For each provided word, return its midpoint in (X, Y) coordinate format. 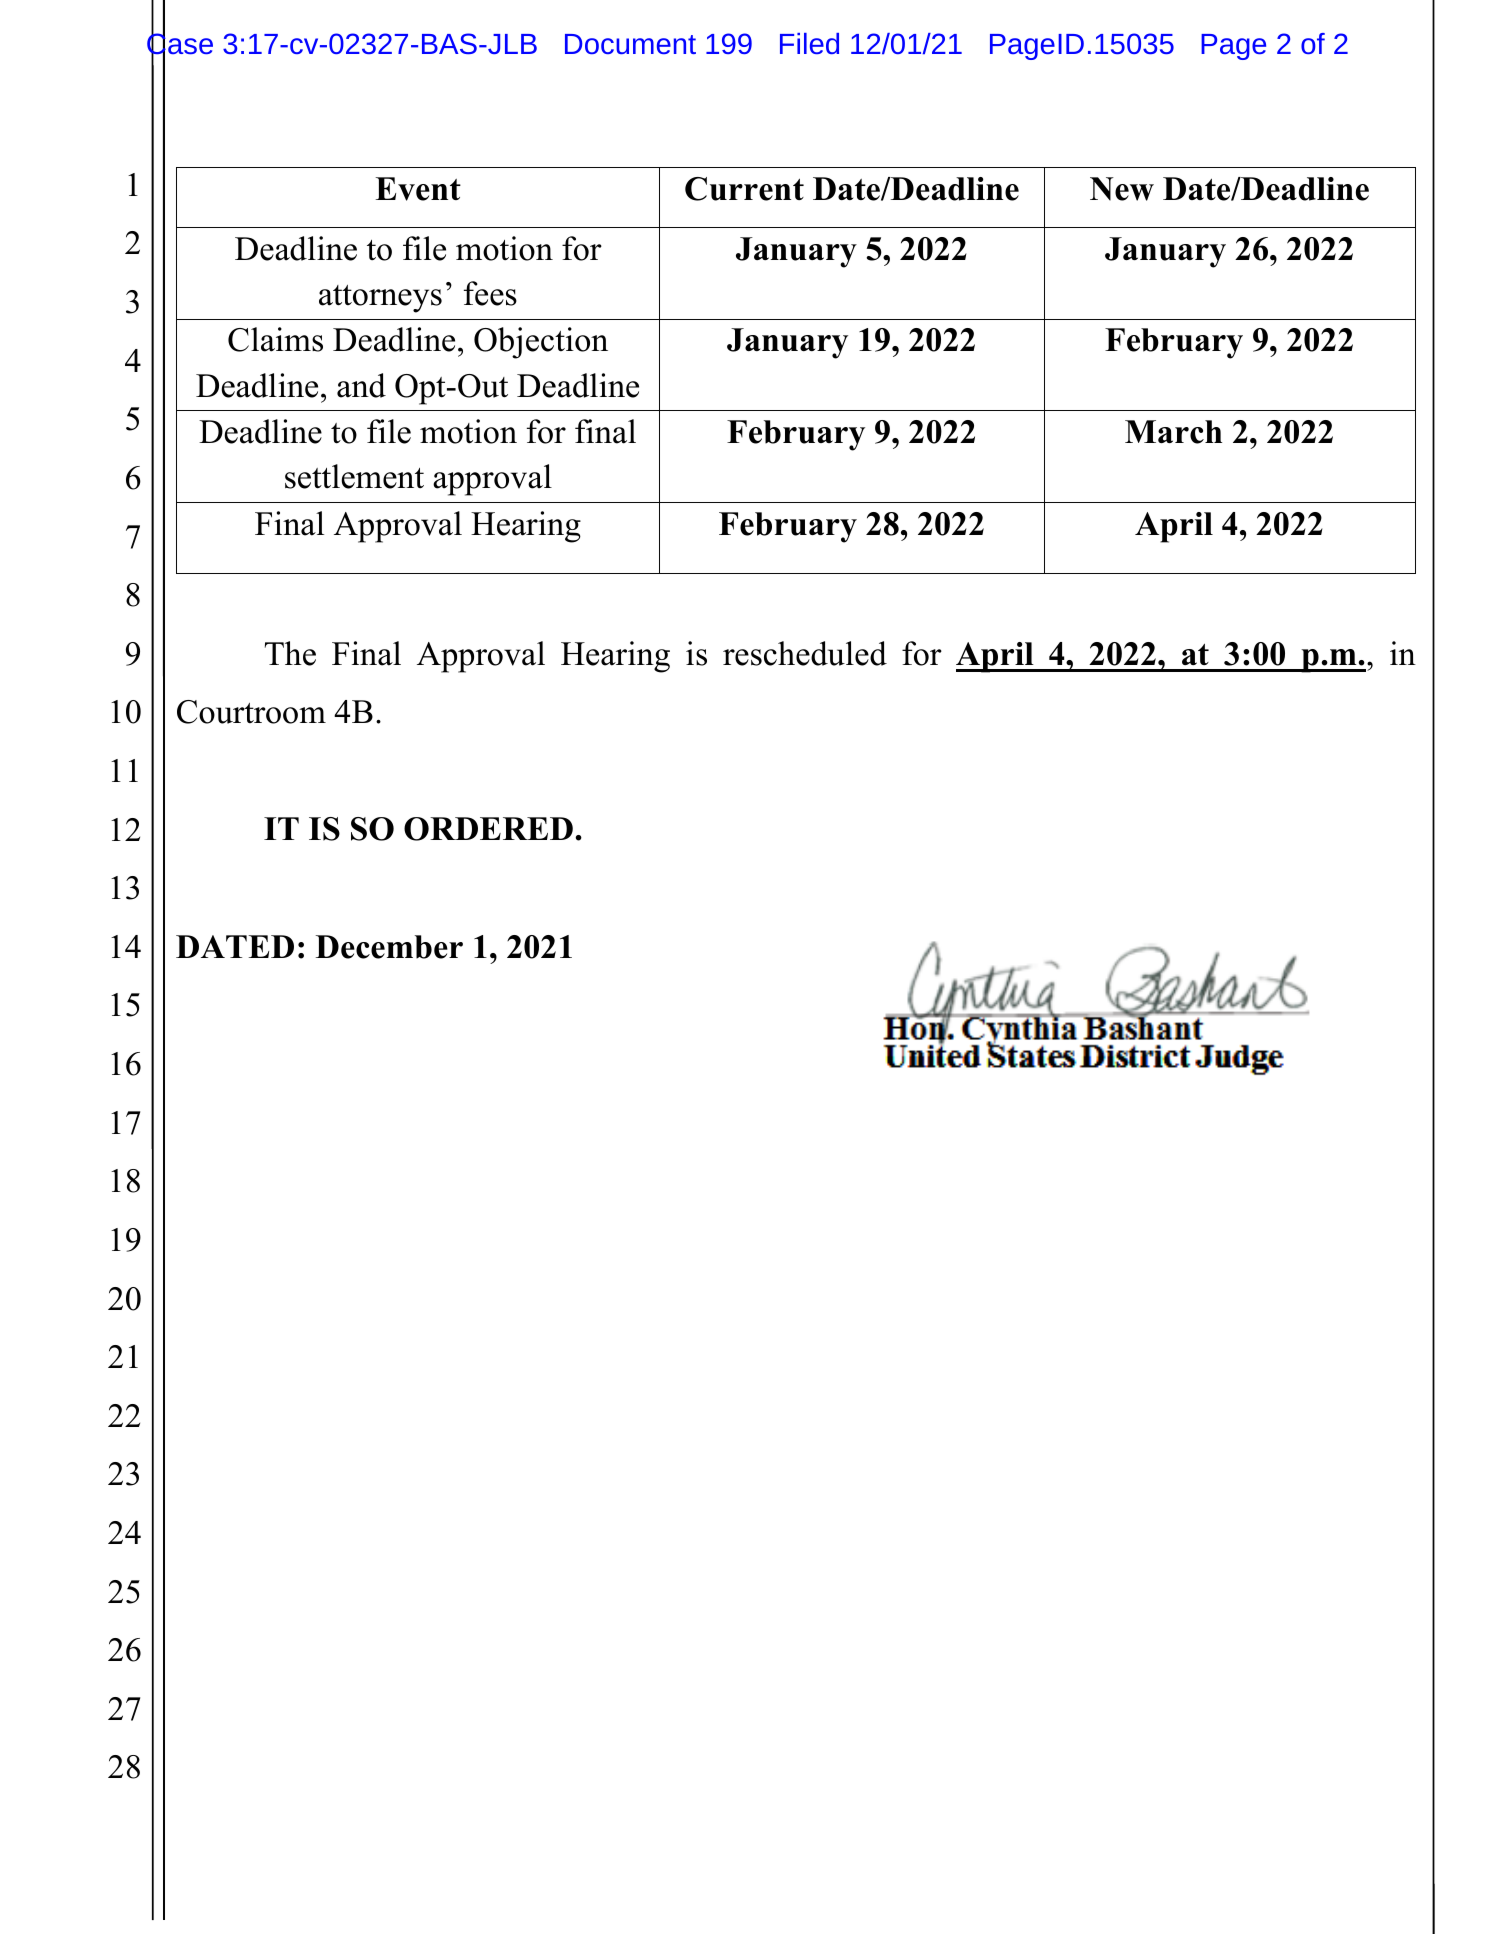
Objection (541, 343)
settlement (354, 476)
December (389, 947)
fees (490, 293)
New (1122, 189)
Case (180, 45)
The (290, 653)
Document (630, 44)
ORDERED (488, 829)
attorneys (380, 299)
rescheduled (805, 653)
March (1173, 432)
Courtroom (251, 712)
